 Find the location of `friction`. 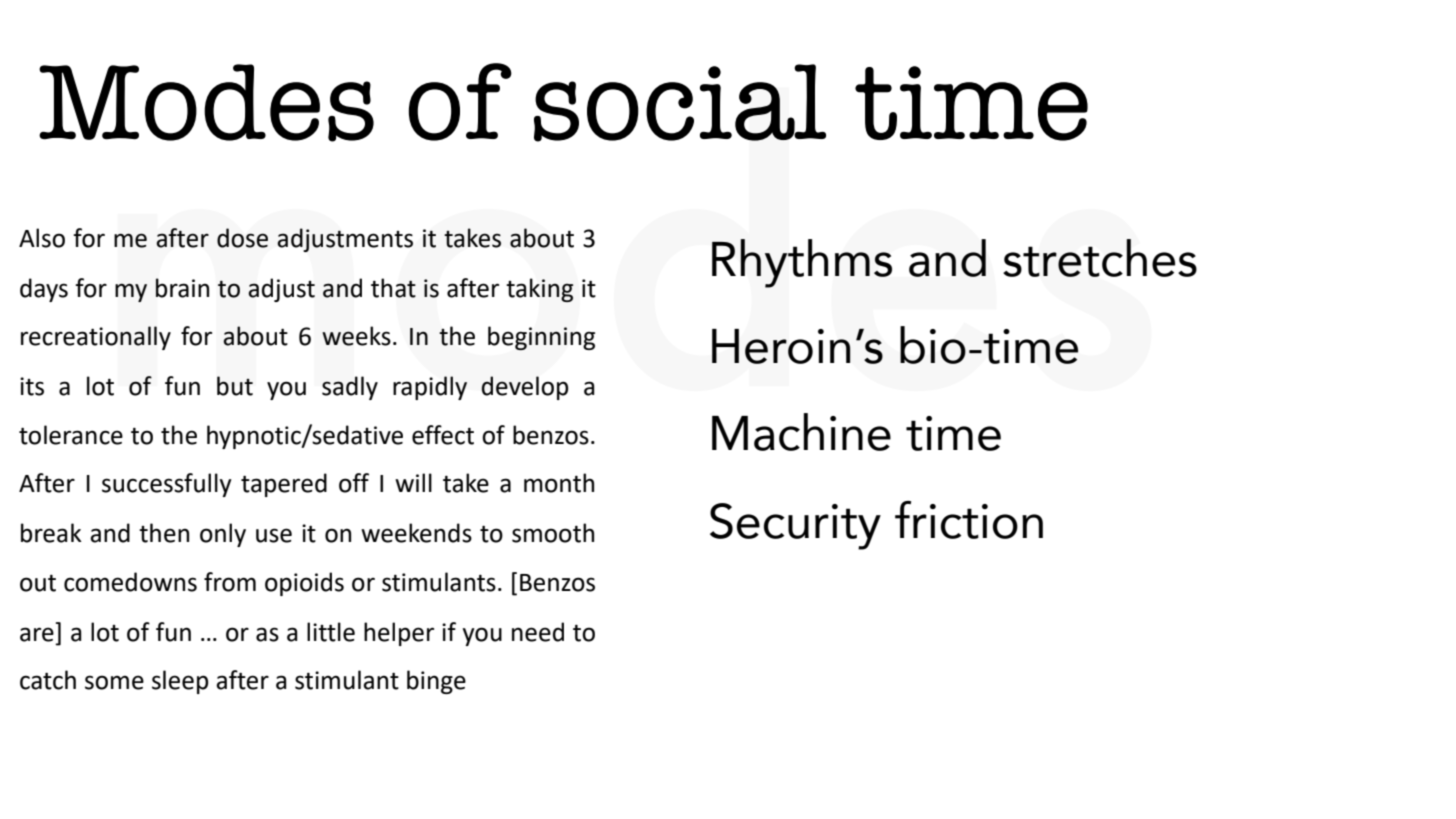

friction is located at coordinates (969, 520).
